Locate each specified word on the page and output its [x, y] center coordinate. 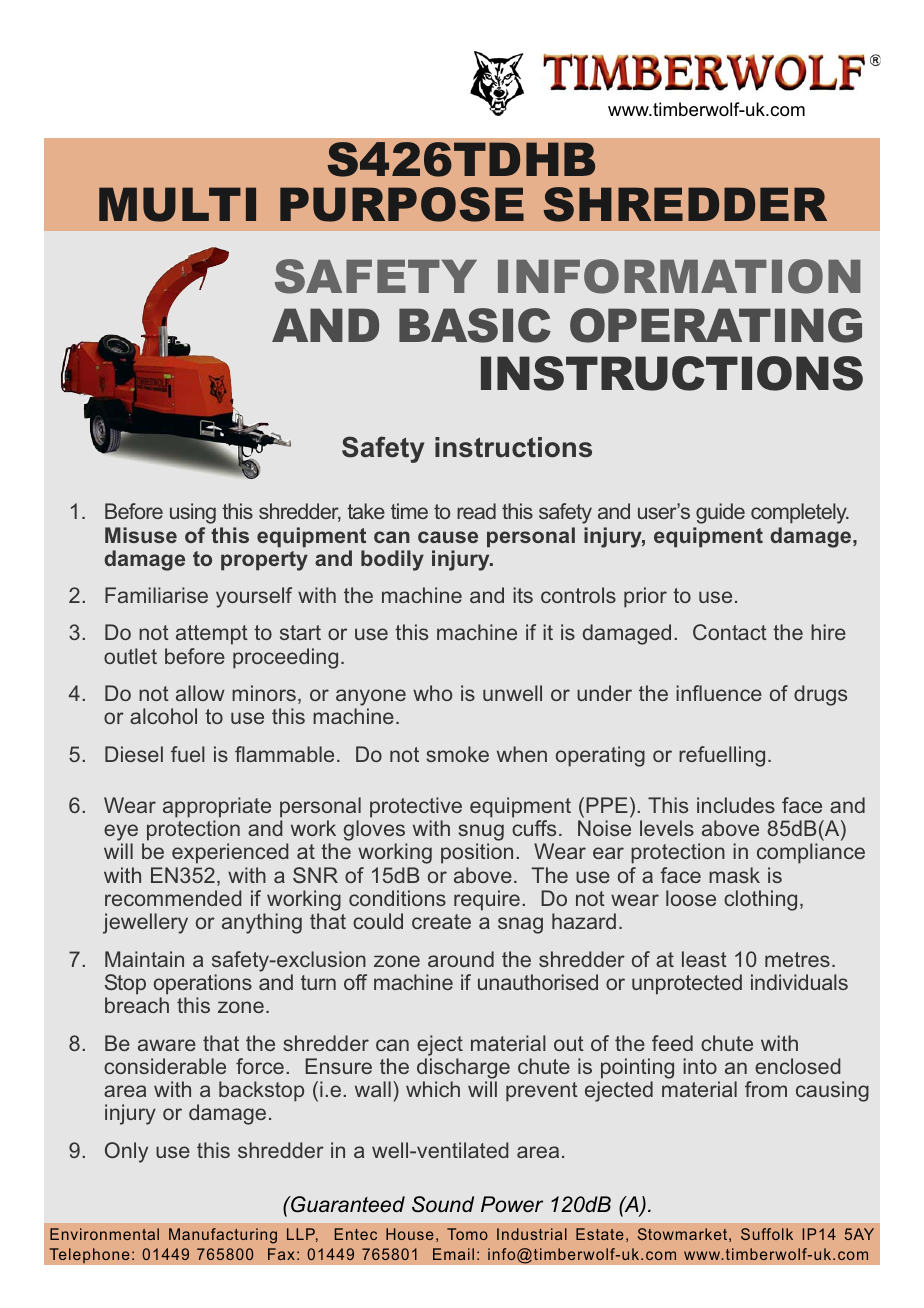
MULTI [177, 204]
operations [203, 984]
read [476, 511]
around [461, 959]
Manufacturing [223, 1236]
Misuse [141, 535]
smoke [457, 754]
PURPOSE [402, 204]
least [704, 959]
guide [720, 513]
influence [719, 693]
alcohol [163, 716]
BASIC [475, 325]
